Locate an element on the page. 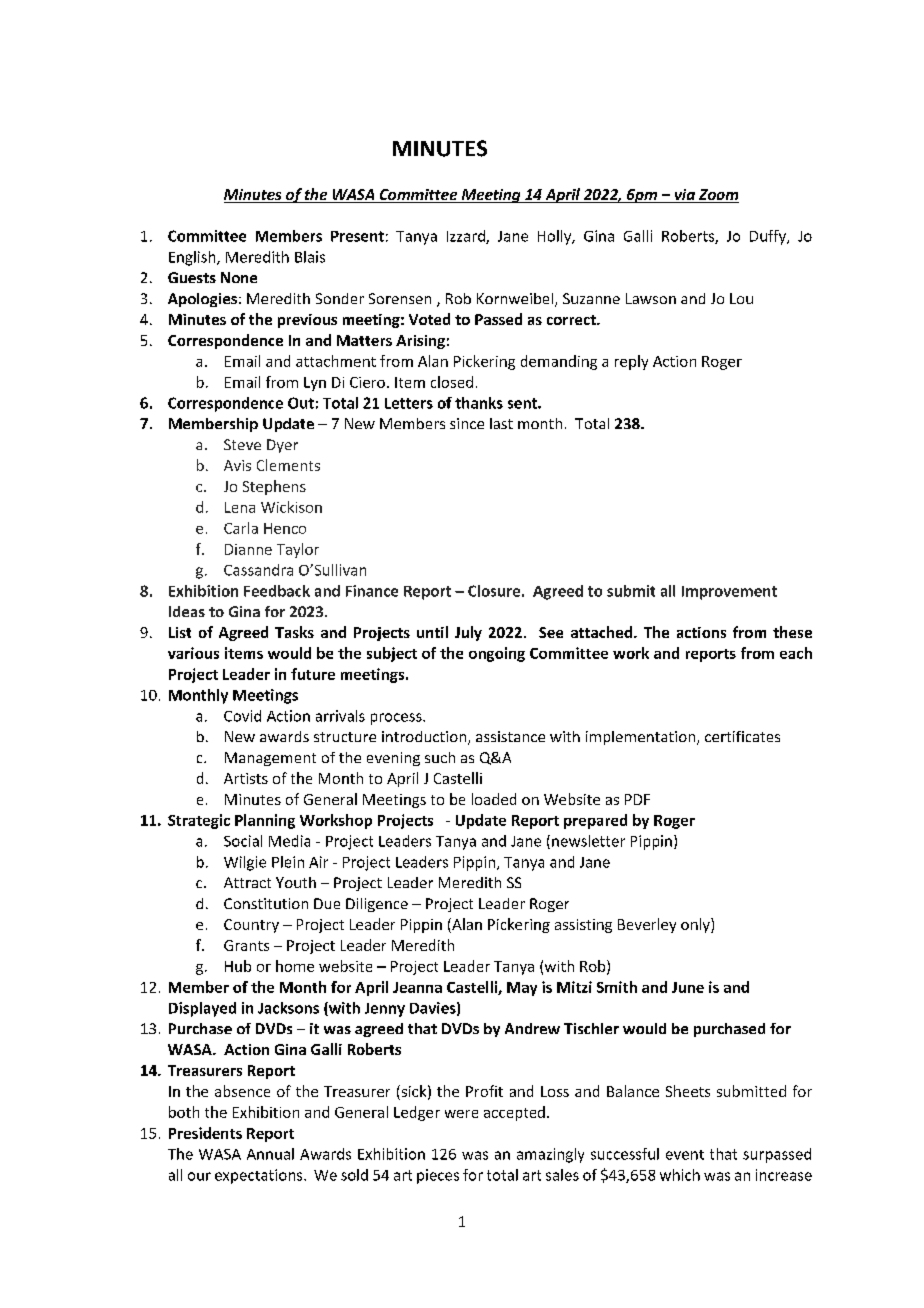 Image resolution: width=924 pixels, height=1308 pixels. Annual is located at coordinates (270, 1154).
